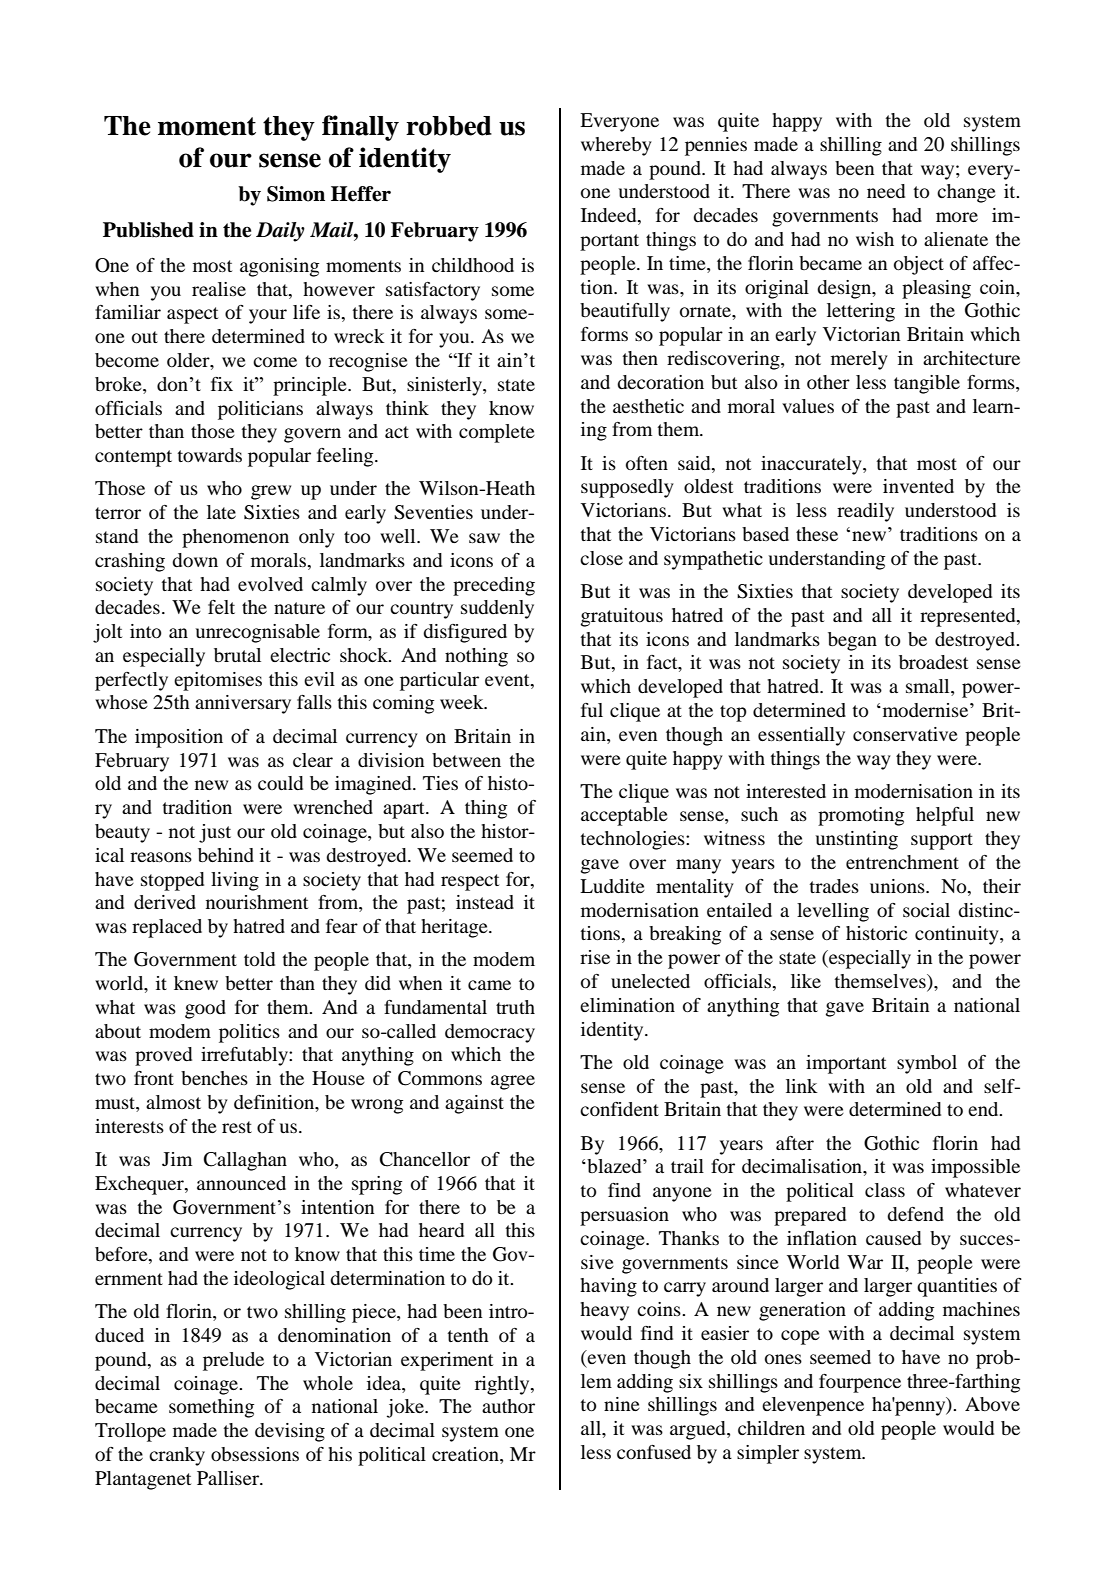  I want to click on symbol, so click(927, 1064).
